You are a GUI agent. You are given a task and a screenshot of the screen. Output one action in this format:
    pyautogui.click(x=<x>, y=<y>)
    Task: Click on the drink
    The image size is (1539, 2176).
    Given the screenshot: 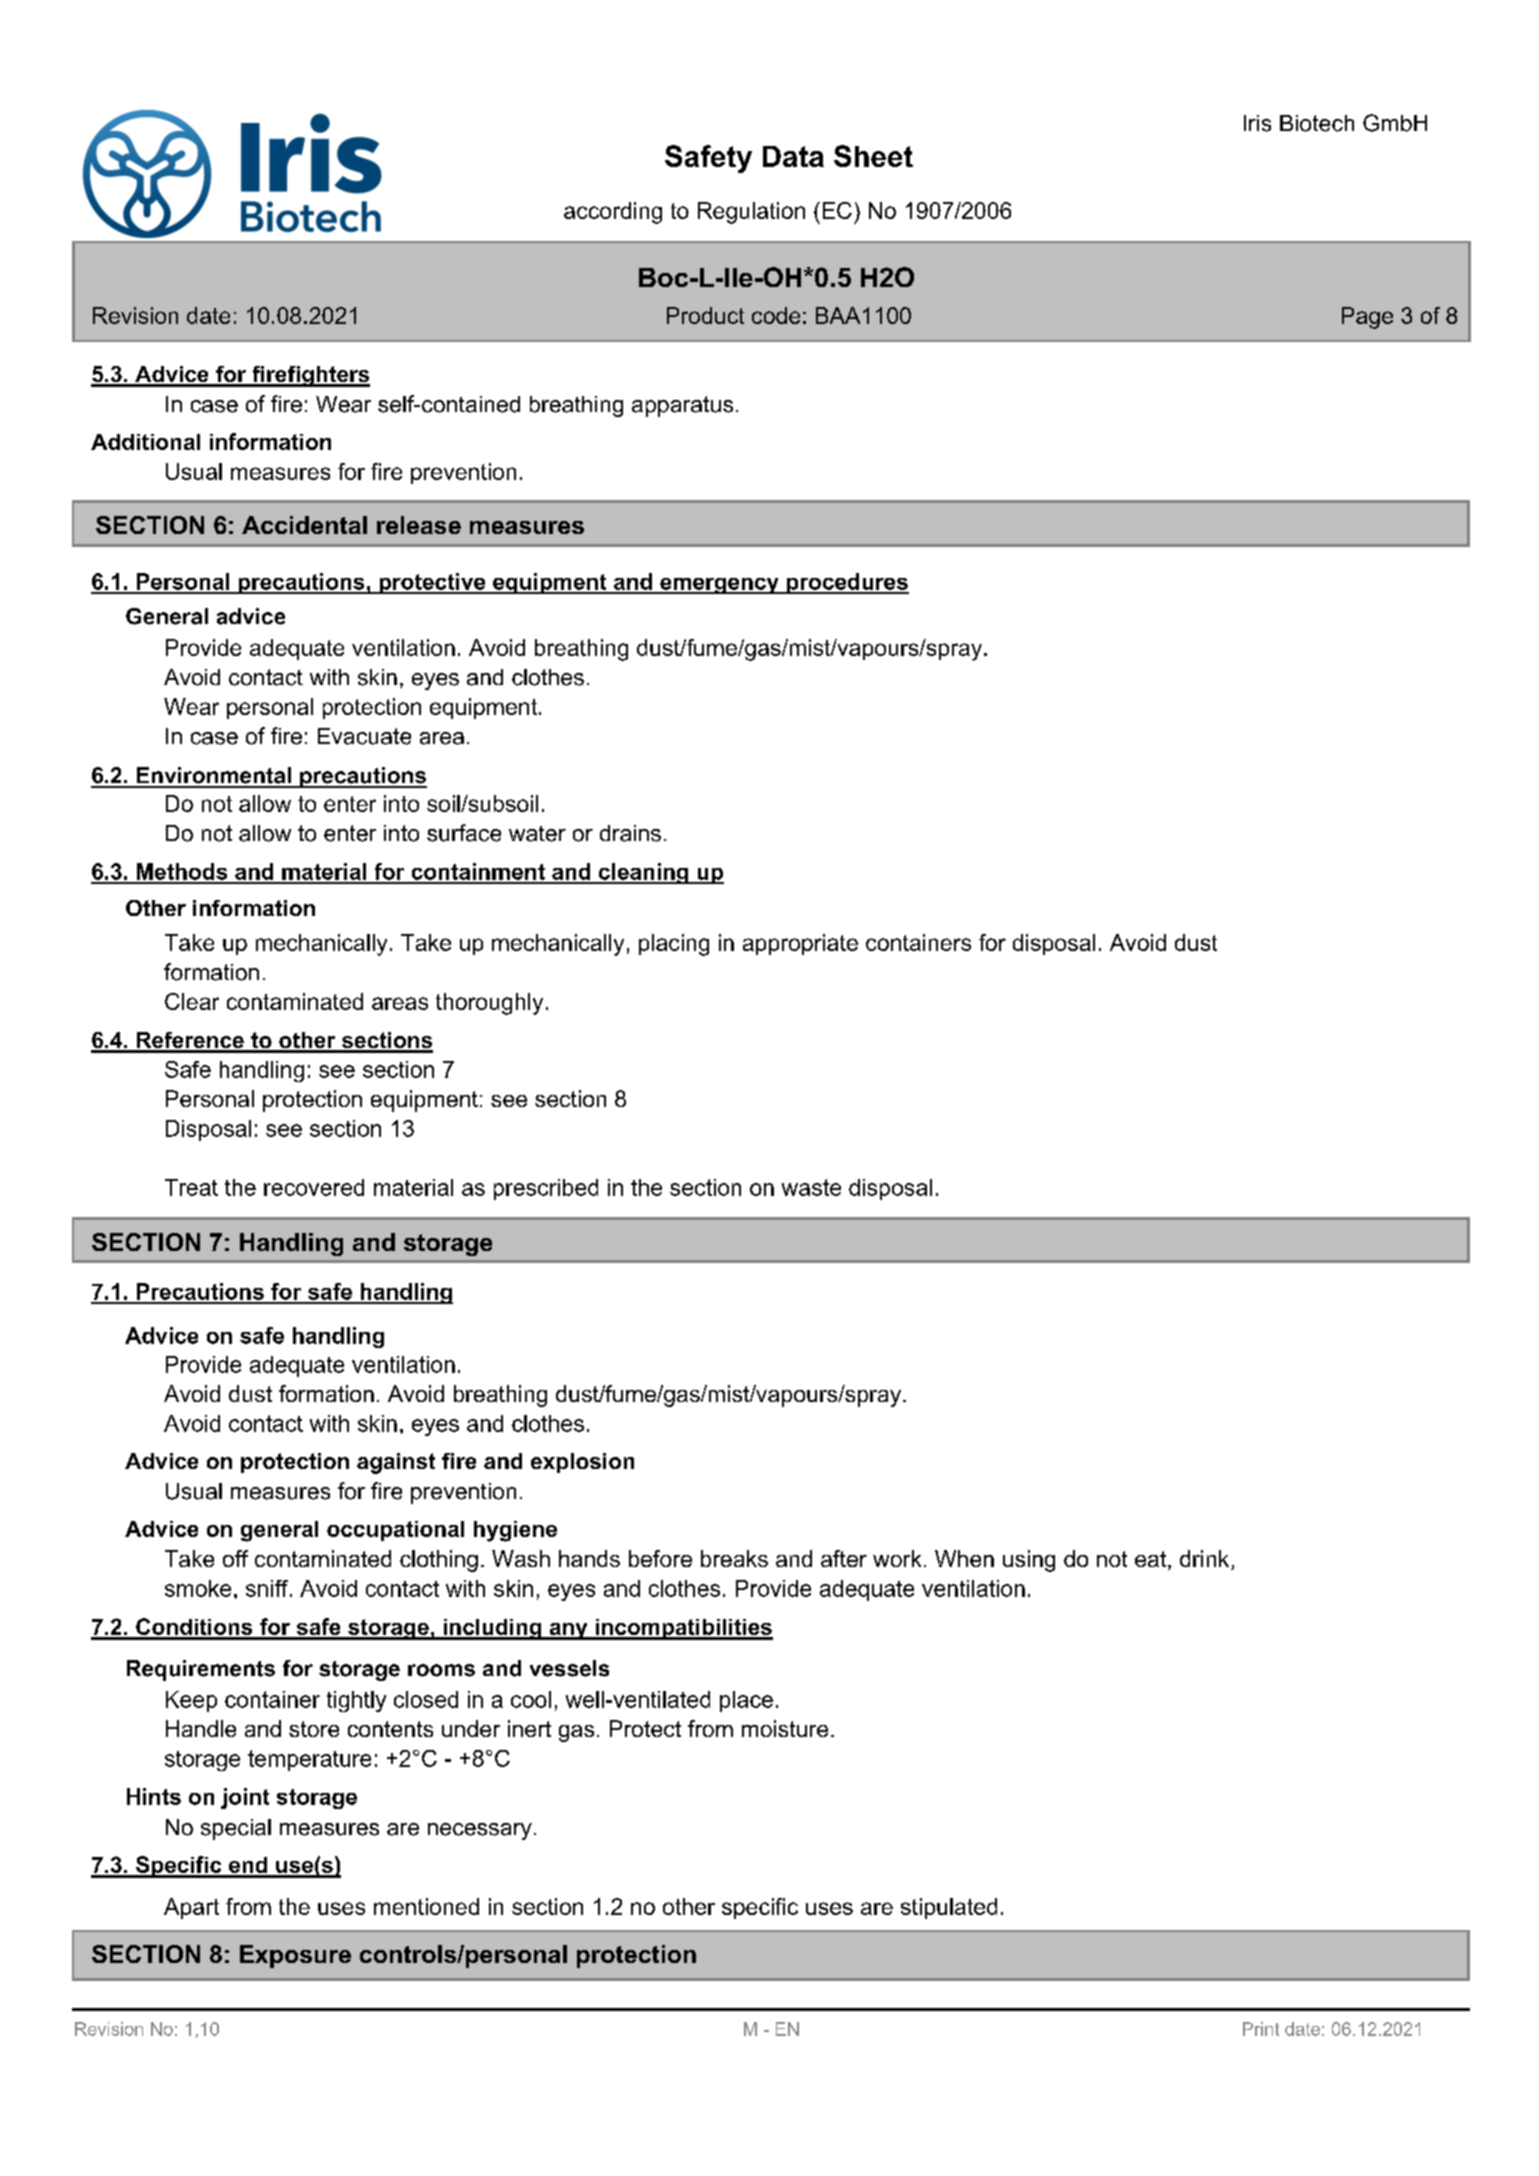 What is the action you would take?
    pyautogui.click(x=1206, y=1560)
